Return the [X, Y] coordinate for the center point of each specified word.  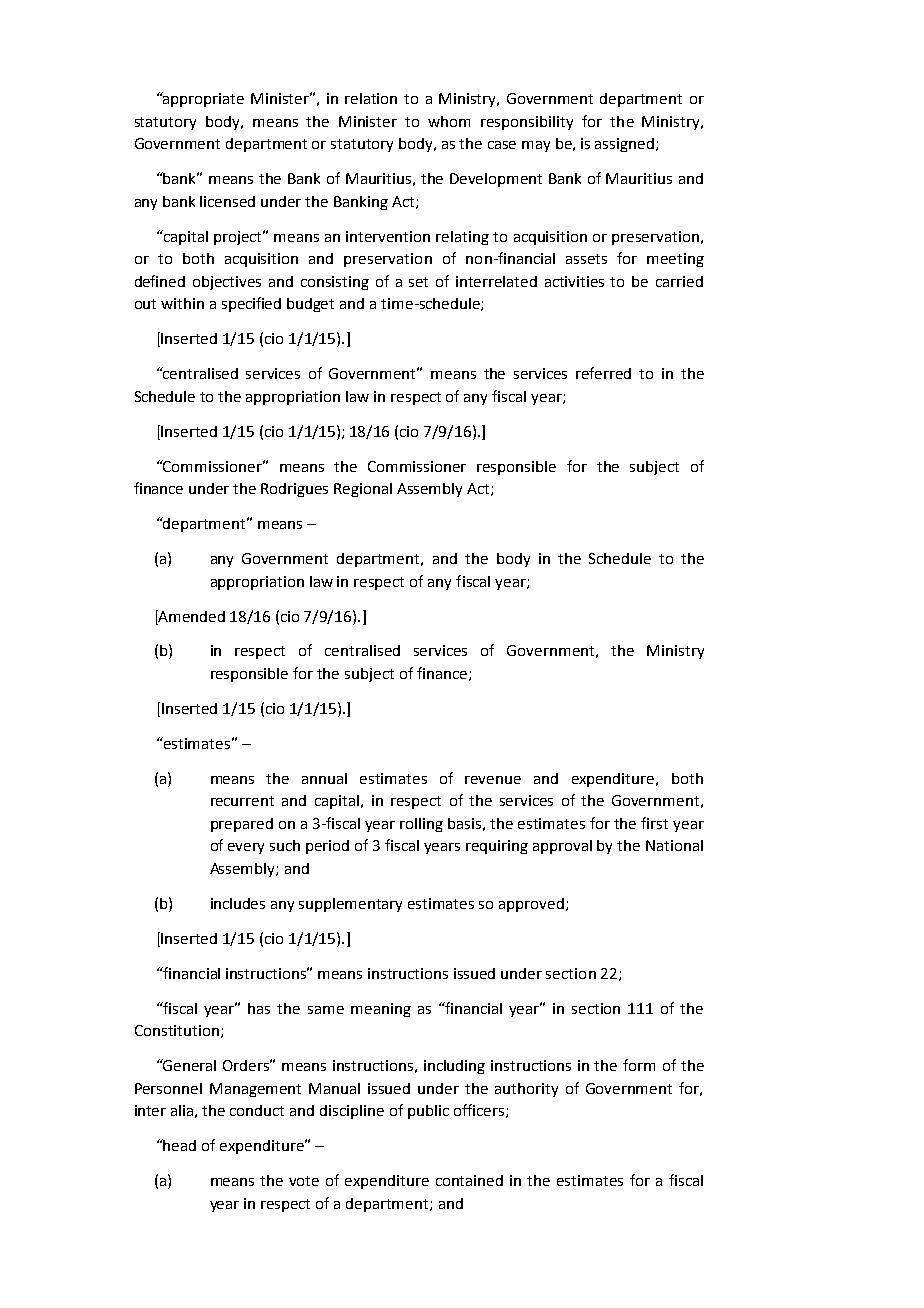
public [428, 1112]
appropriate [202, 99]
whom [449, 121]
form [639, 1065]
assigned [624, 145]
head [179, 1145]
